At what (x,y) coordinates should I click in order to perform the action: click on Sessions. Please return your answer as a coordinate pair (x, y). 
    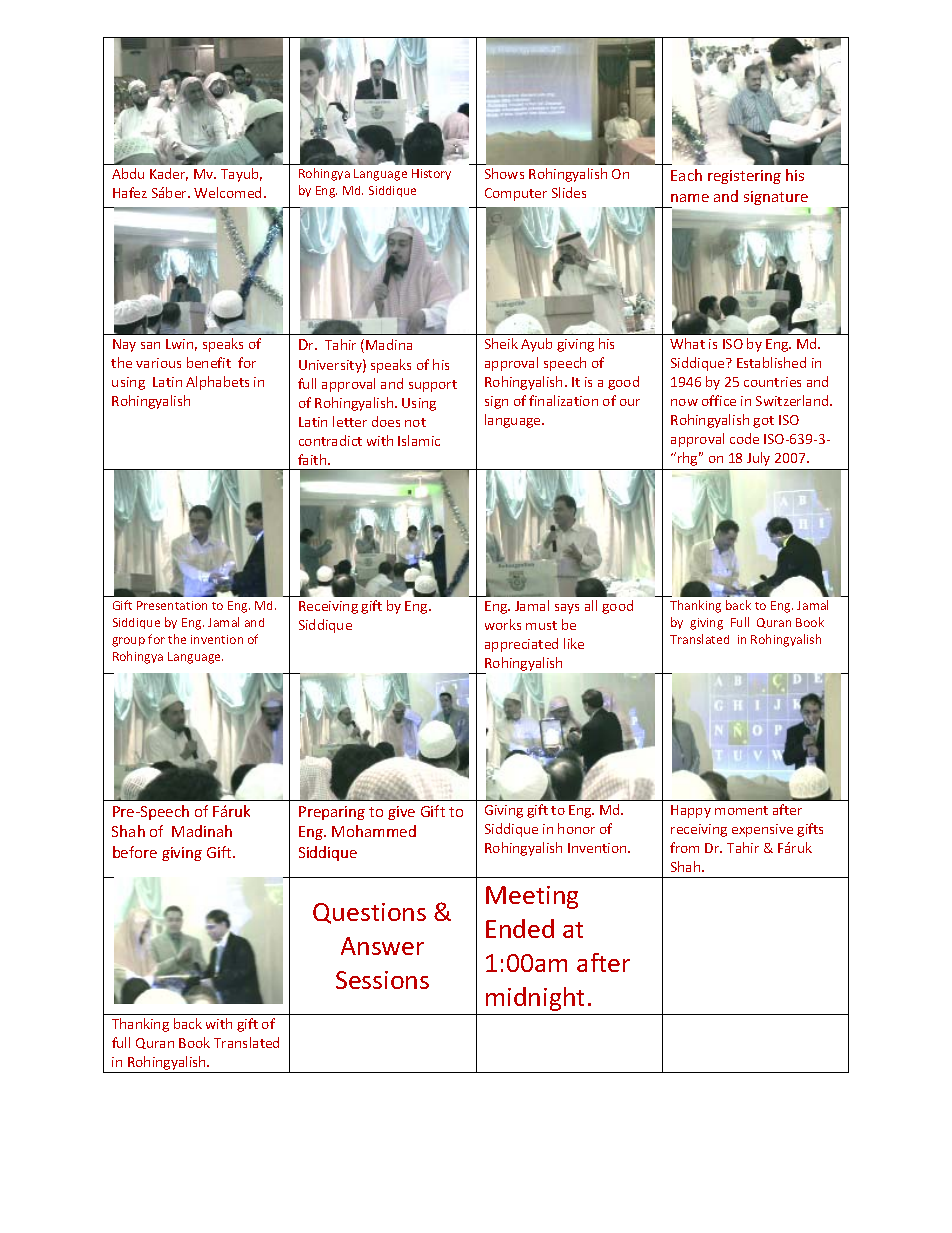
    Looking at the image, I should click on (382, 980).
